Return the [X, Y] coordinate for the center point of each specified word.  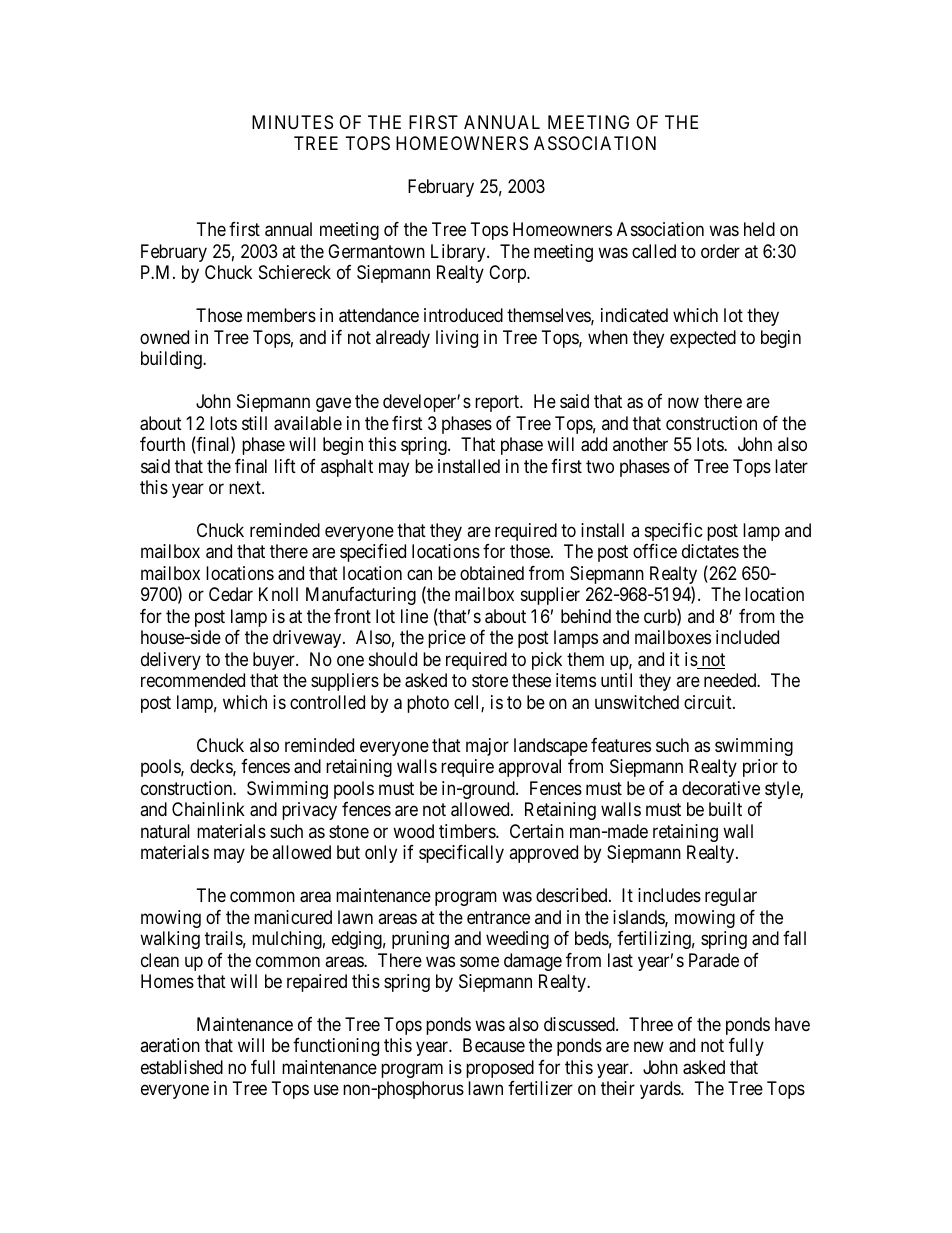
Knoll [278, 594]
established [182, 1067]
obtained [492, 573]
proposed [500, 1069]
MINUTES [292, 122]
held [759, 229]
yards [661, 1090]
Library [459, 253]
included [747, 637]
